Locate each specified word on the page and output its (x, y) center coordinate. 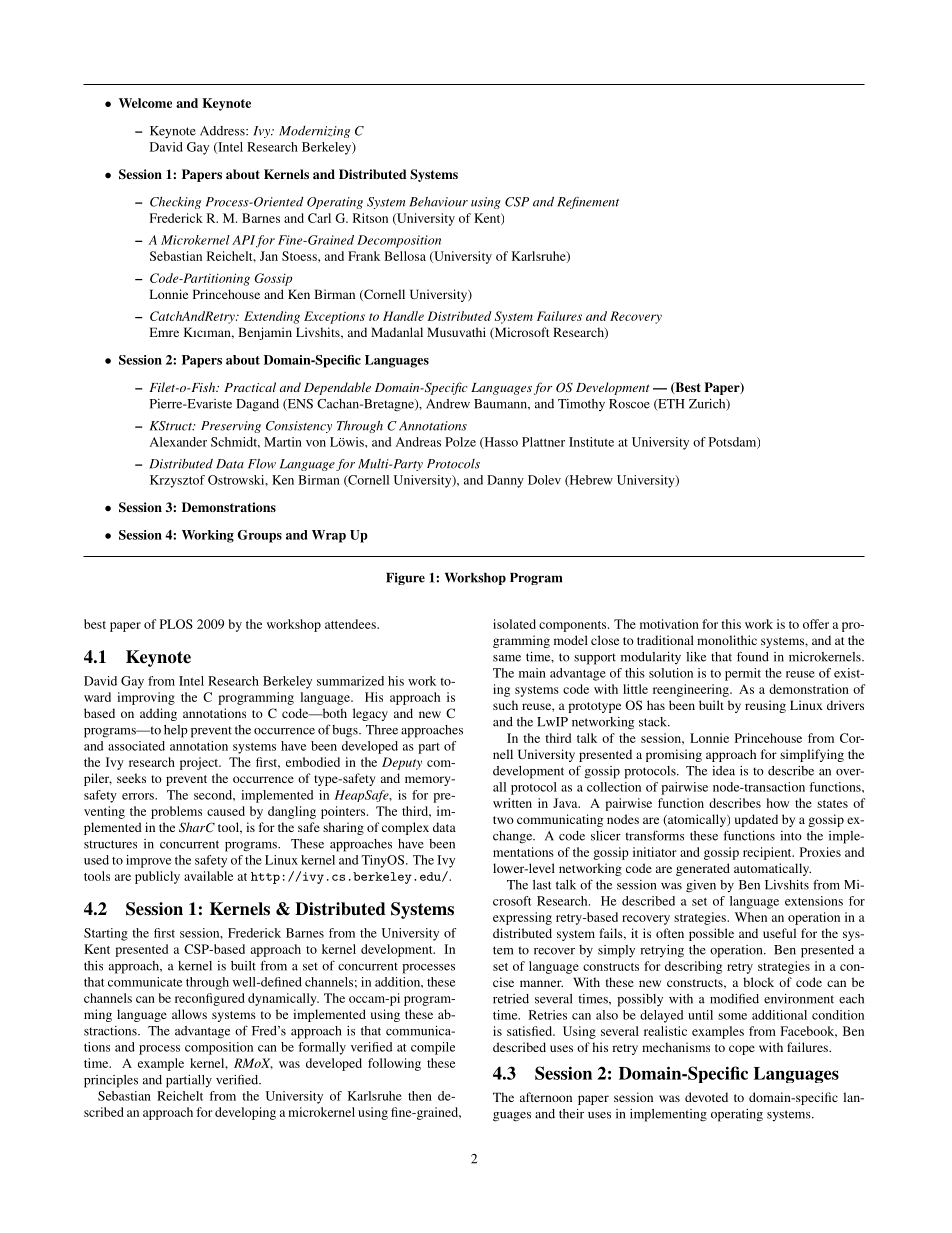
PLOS (176, 624)
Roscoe (629, 404)
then (420, 1096)
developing (245, 1113)
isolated (514, 624)
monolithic (727, 640)
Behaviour (438, 202)
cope (742, 1050)
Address (223, 131)
